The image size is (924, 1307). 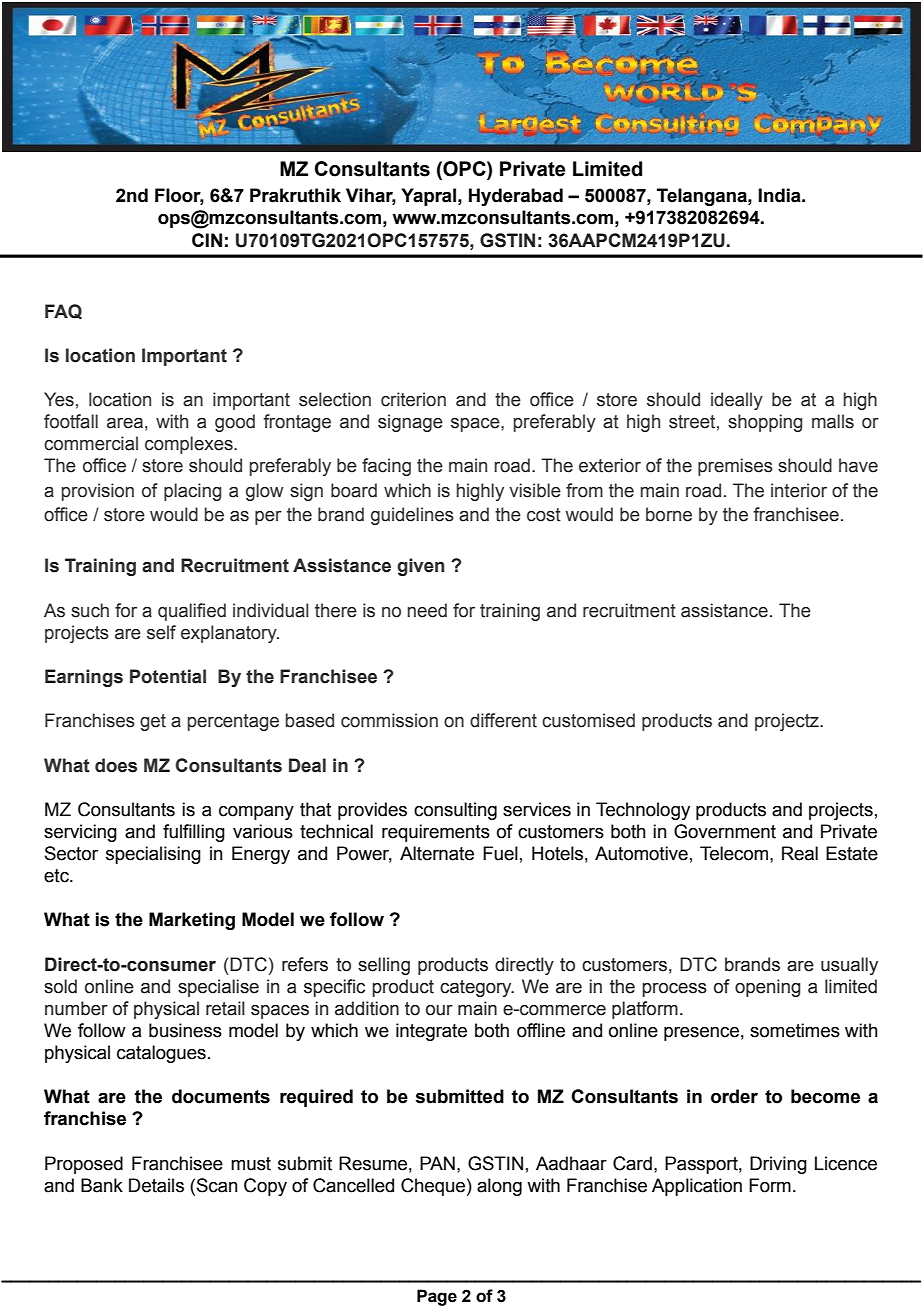 I want to click on Hyderabad, so click(x=516, y=197).
